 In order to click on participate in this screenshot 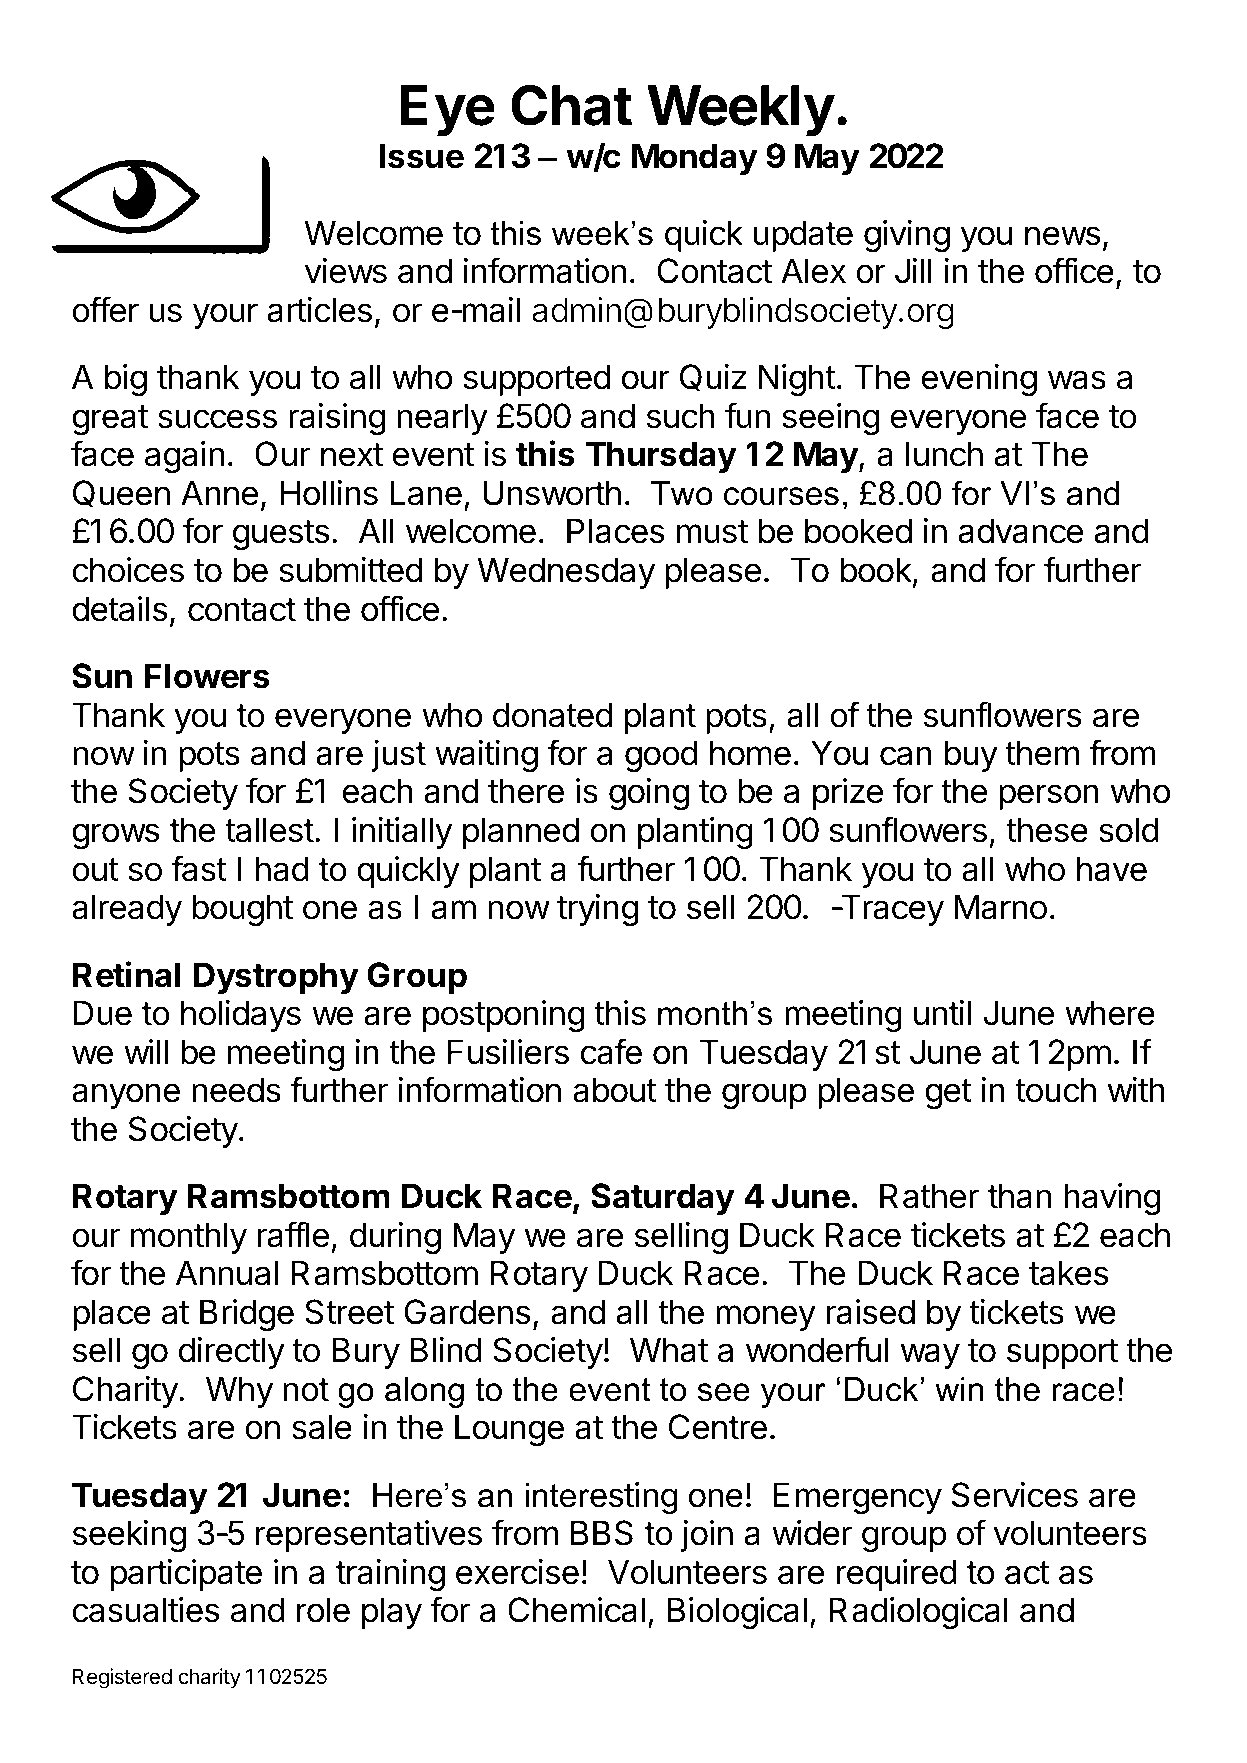, I will do `click(186, 1575)`.
